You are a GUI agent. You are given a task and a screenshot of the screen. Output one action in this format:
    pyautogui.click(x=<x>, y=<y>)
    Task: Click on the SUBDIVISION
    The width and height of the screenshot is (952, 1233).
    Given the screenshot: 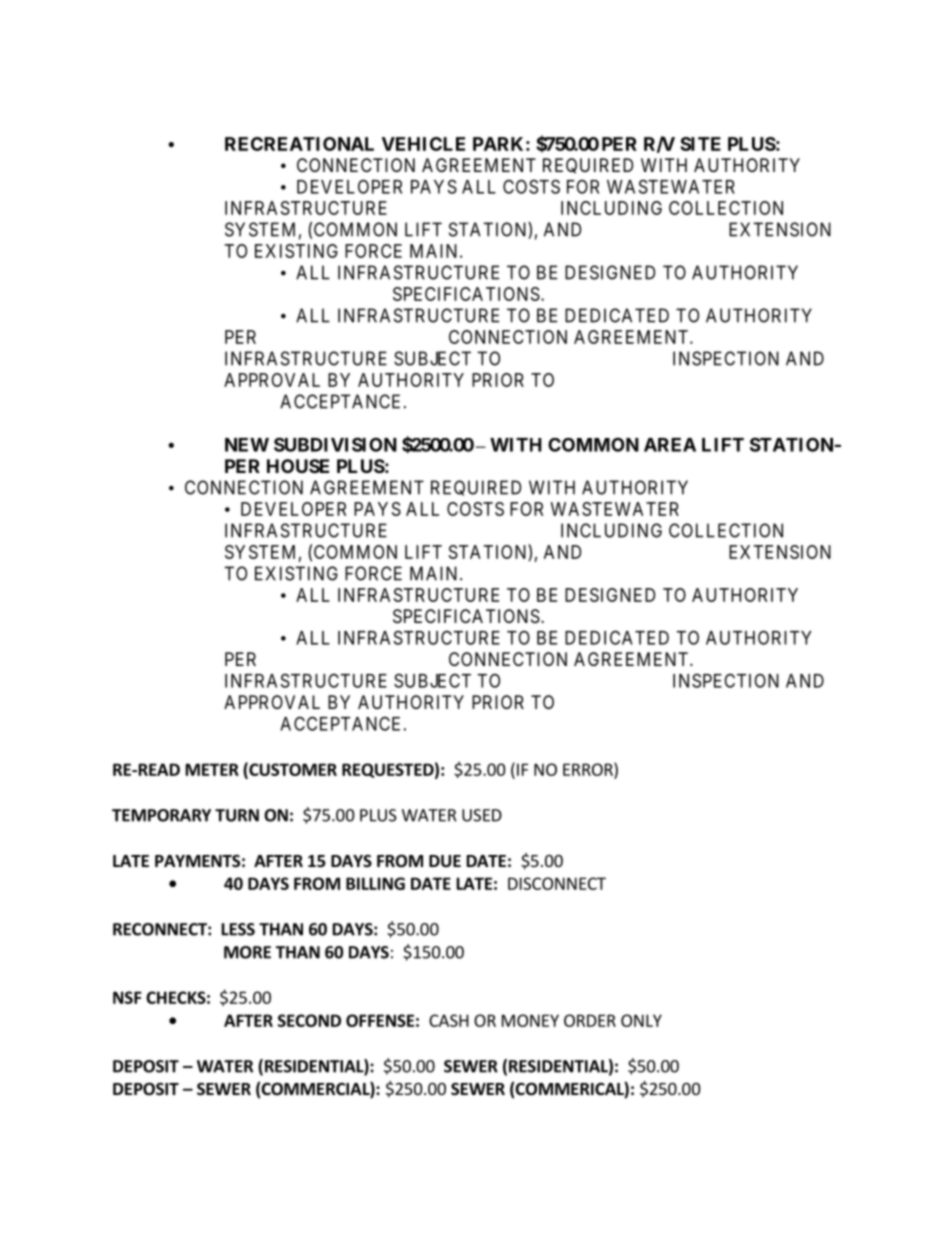 What is the action you would take?
    pyautogui.click(x=335, y=444)
